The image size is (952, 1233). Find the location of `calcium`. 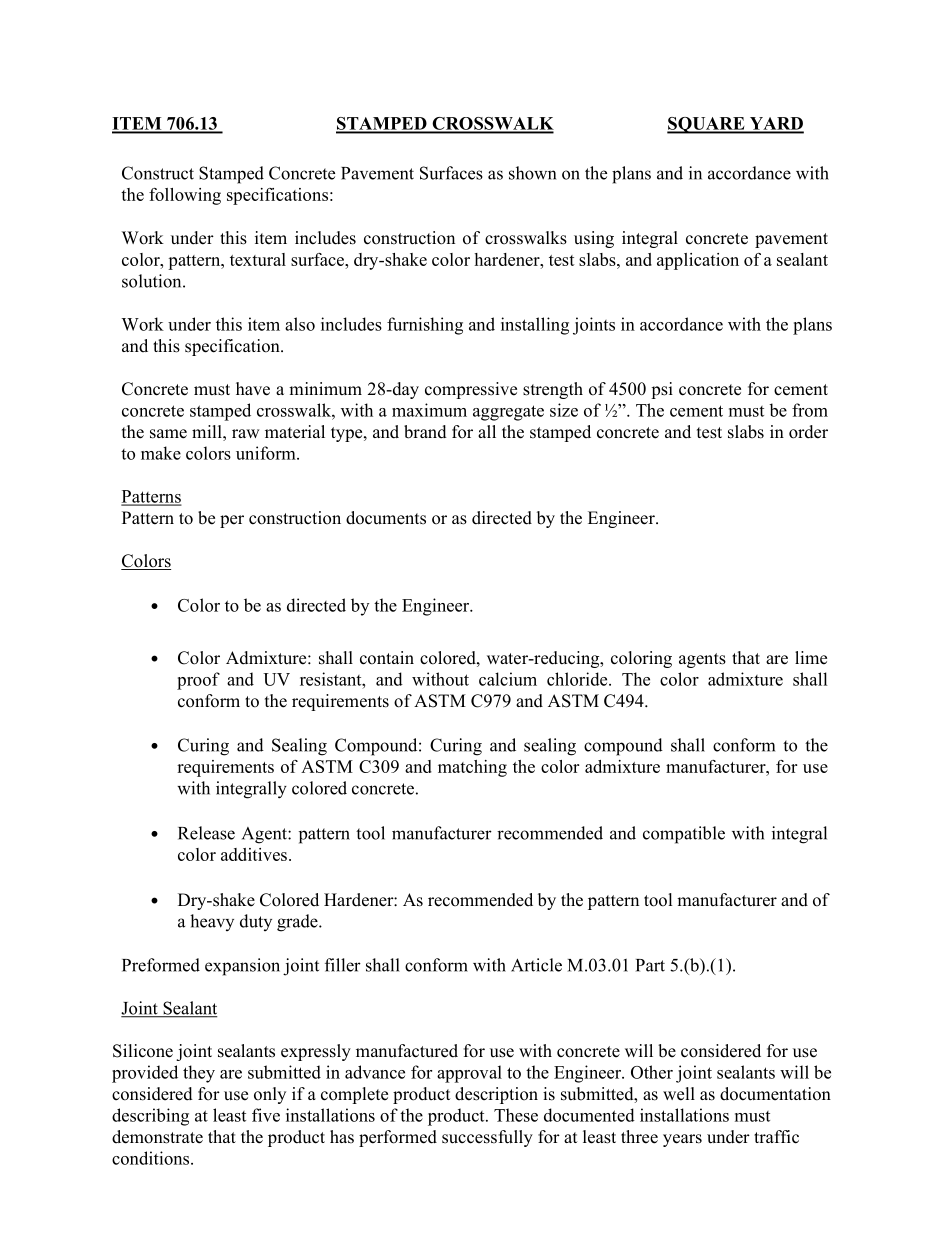

calcium is located at coordinates (508, 679).
